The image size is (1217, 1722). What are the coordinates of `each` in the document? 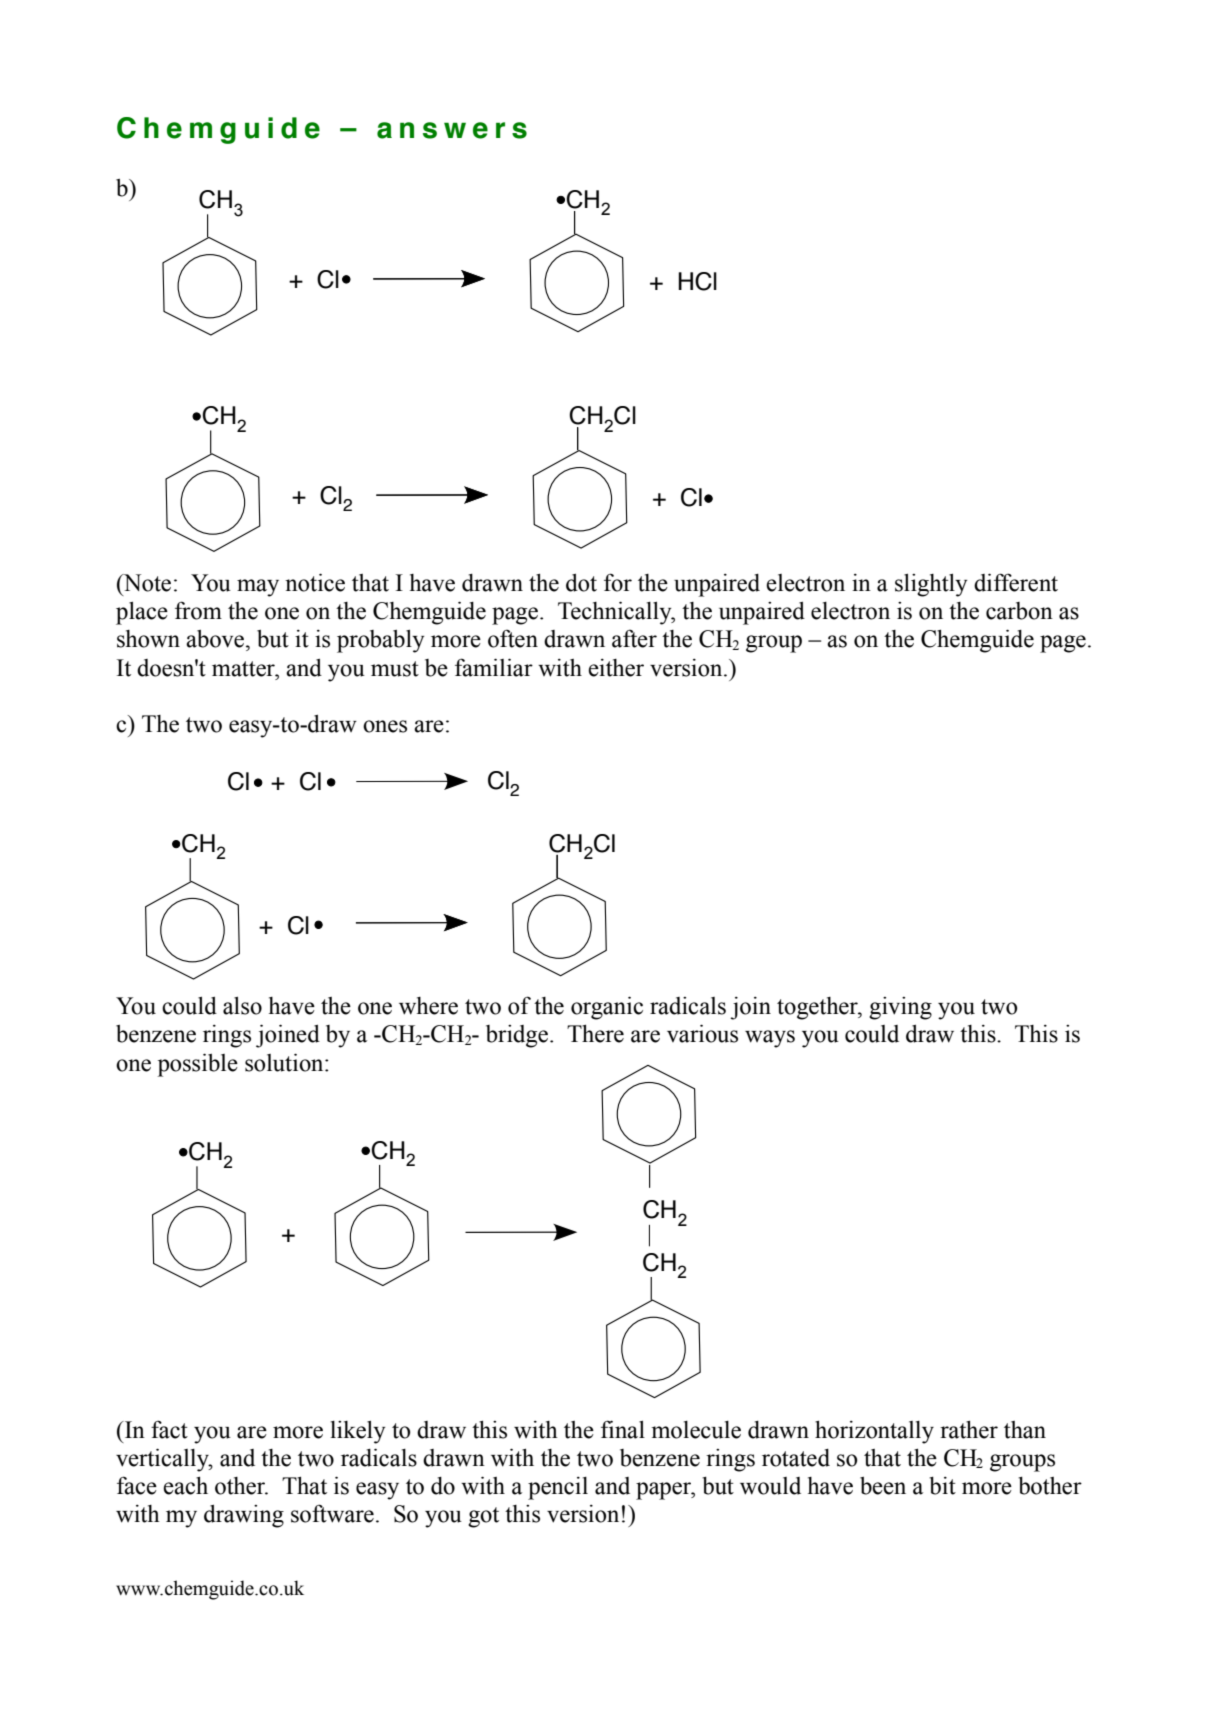 It's located at (185, 1485).
